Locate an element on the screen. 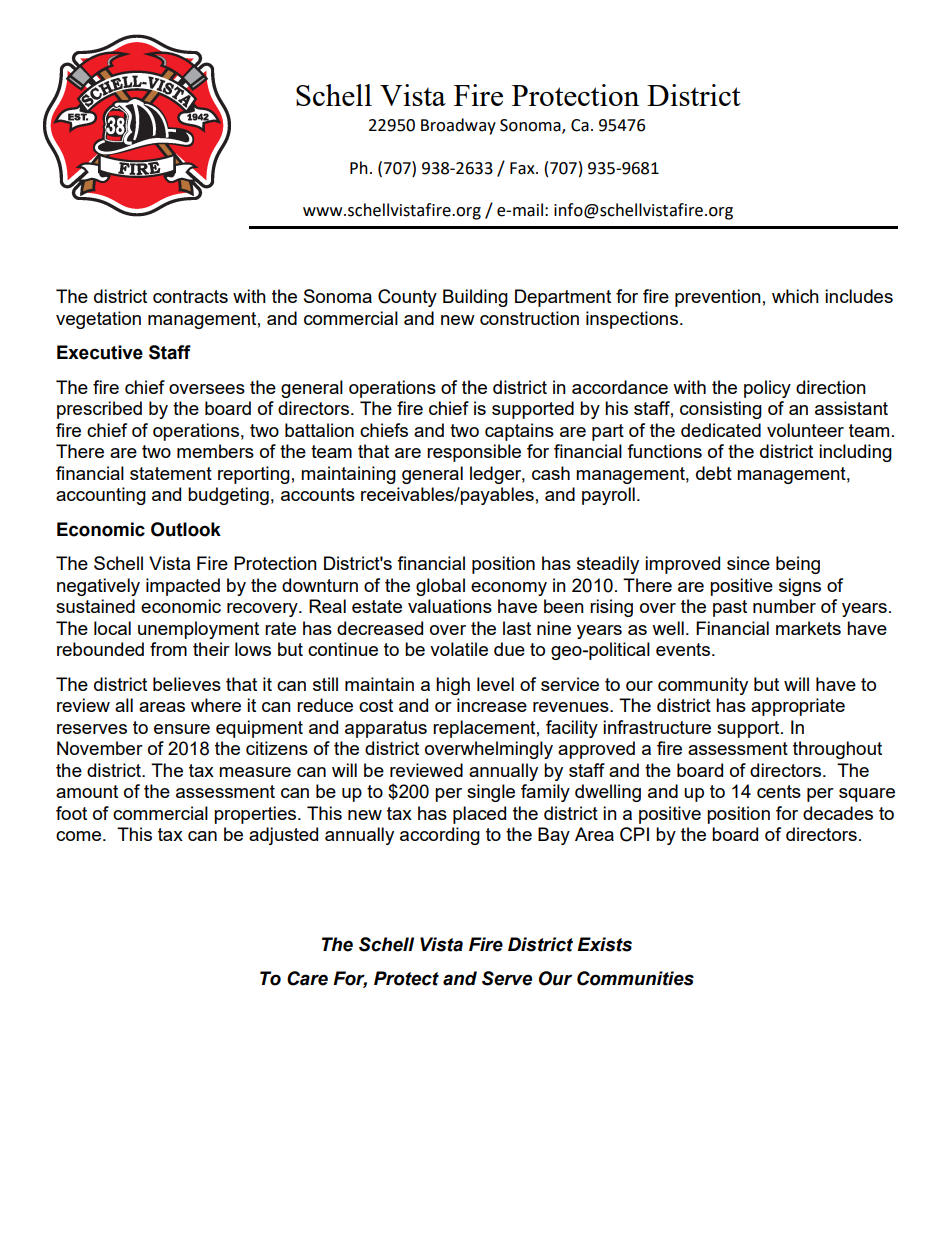  throughout is located at coordinates (837, 750).
